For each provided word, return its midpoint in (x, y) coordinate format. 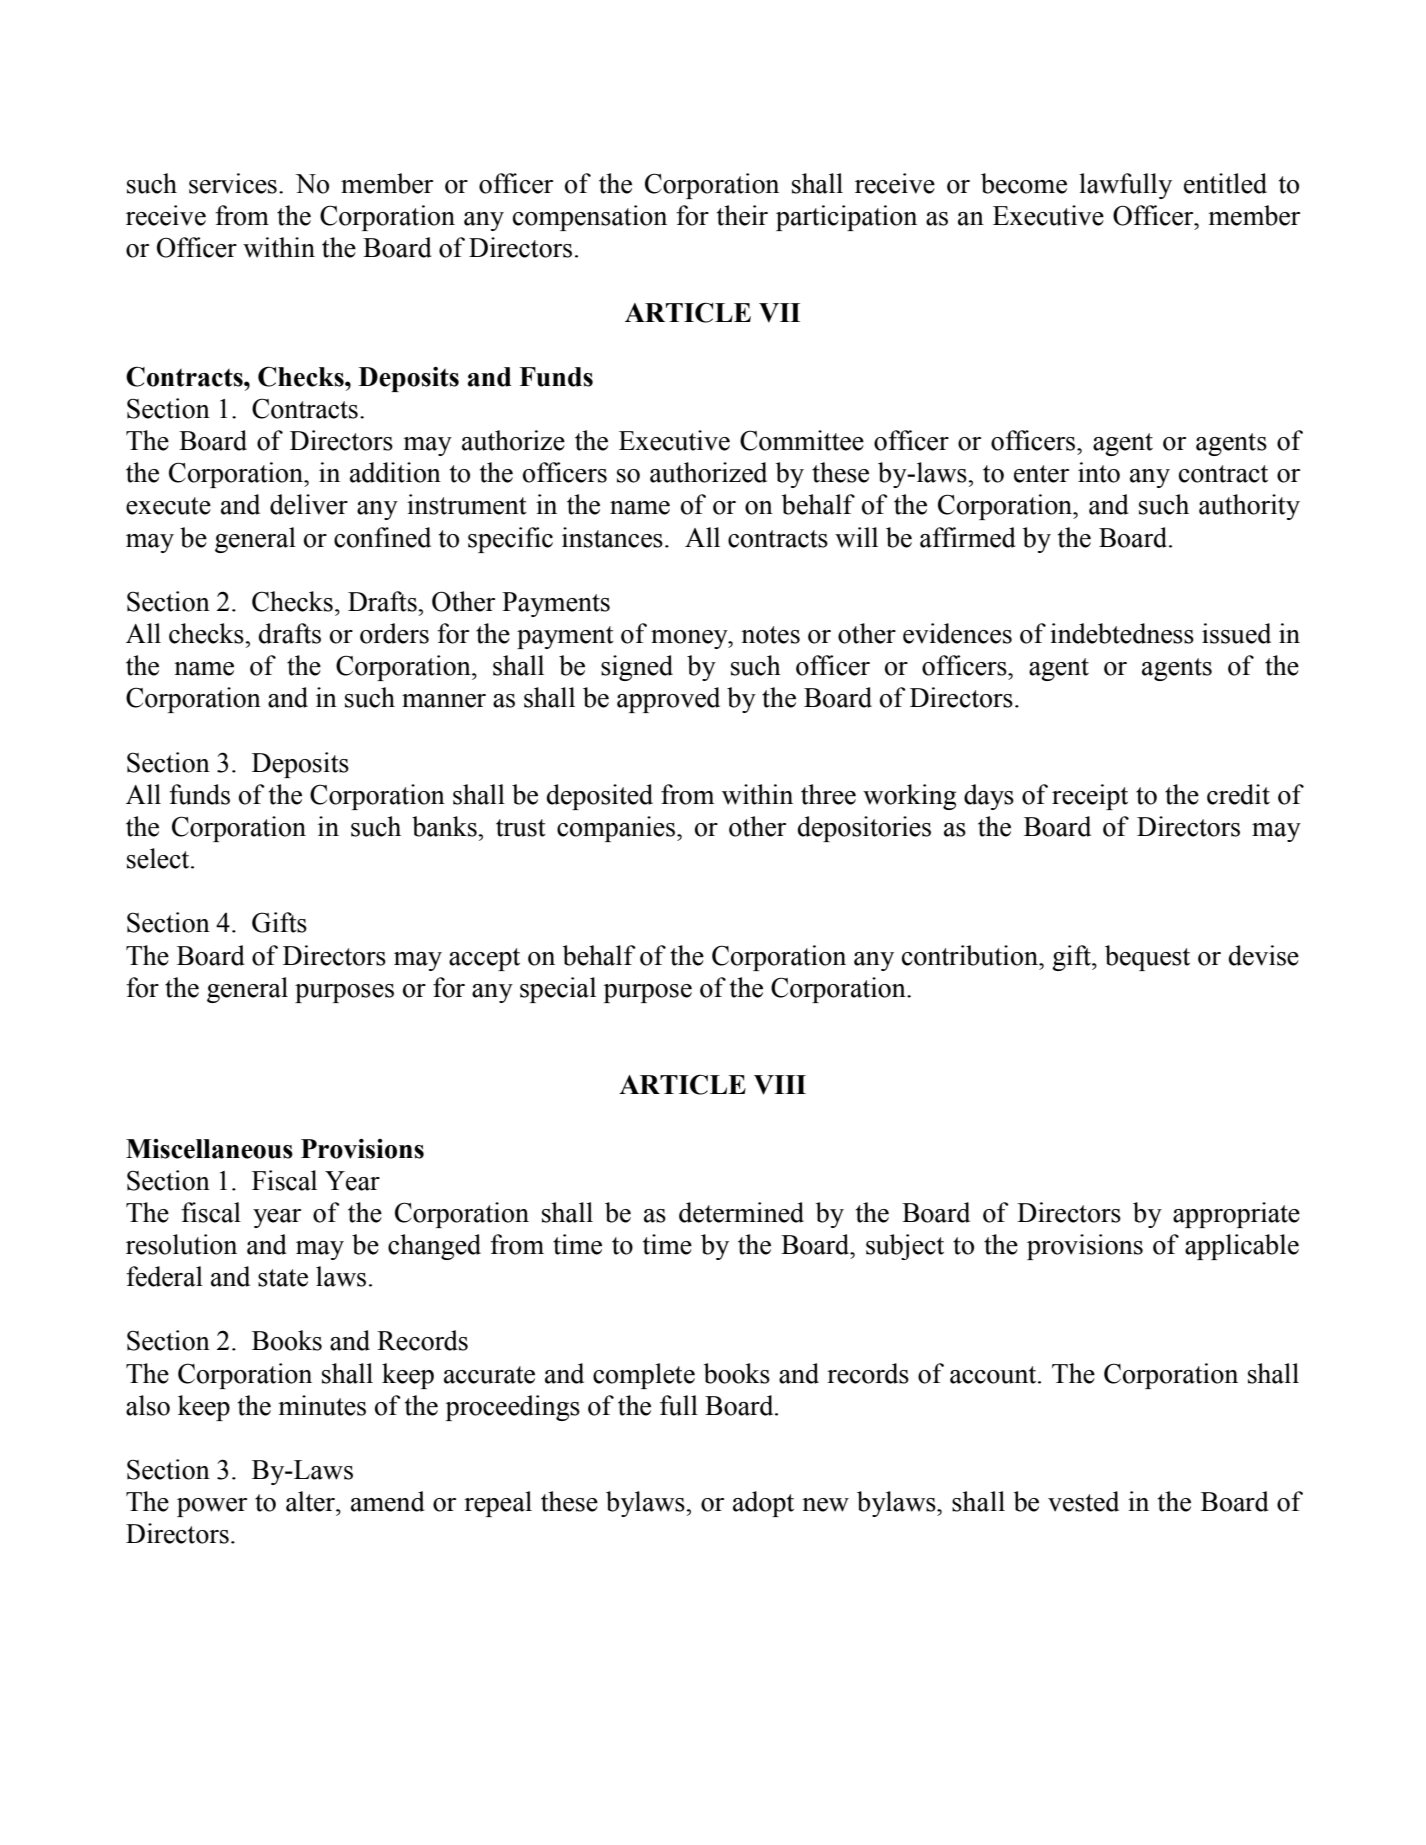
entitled (1225, 183)
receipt (1090, 797)
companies (617, 829)
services (233, 183)
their (742, 215)
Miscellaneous (209, 1149)
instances (612, 537)
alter (312, 1501)
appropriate (1236, 1215)
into (1099, 472)
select (159, 858)
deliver (309, 504)
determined (741, 1212)
